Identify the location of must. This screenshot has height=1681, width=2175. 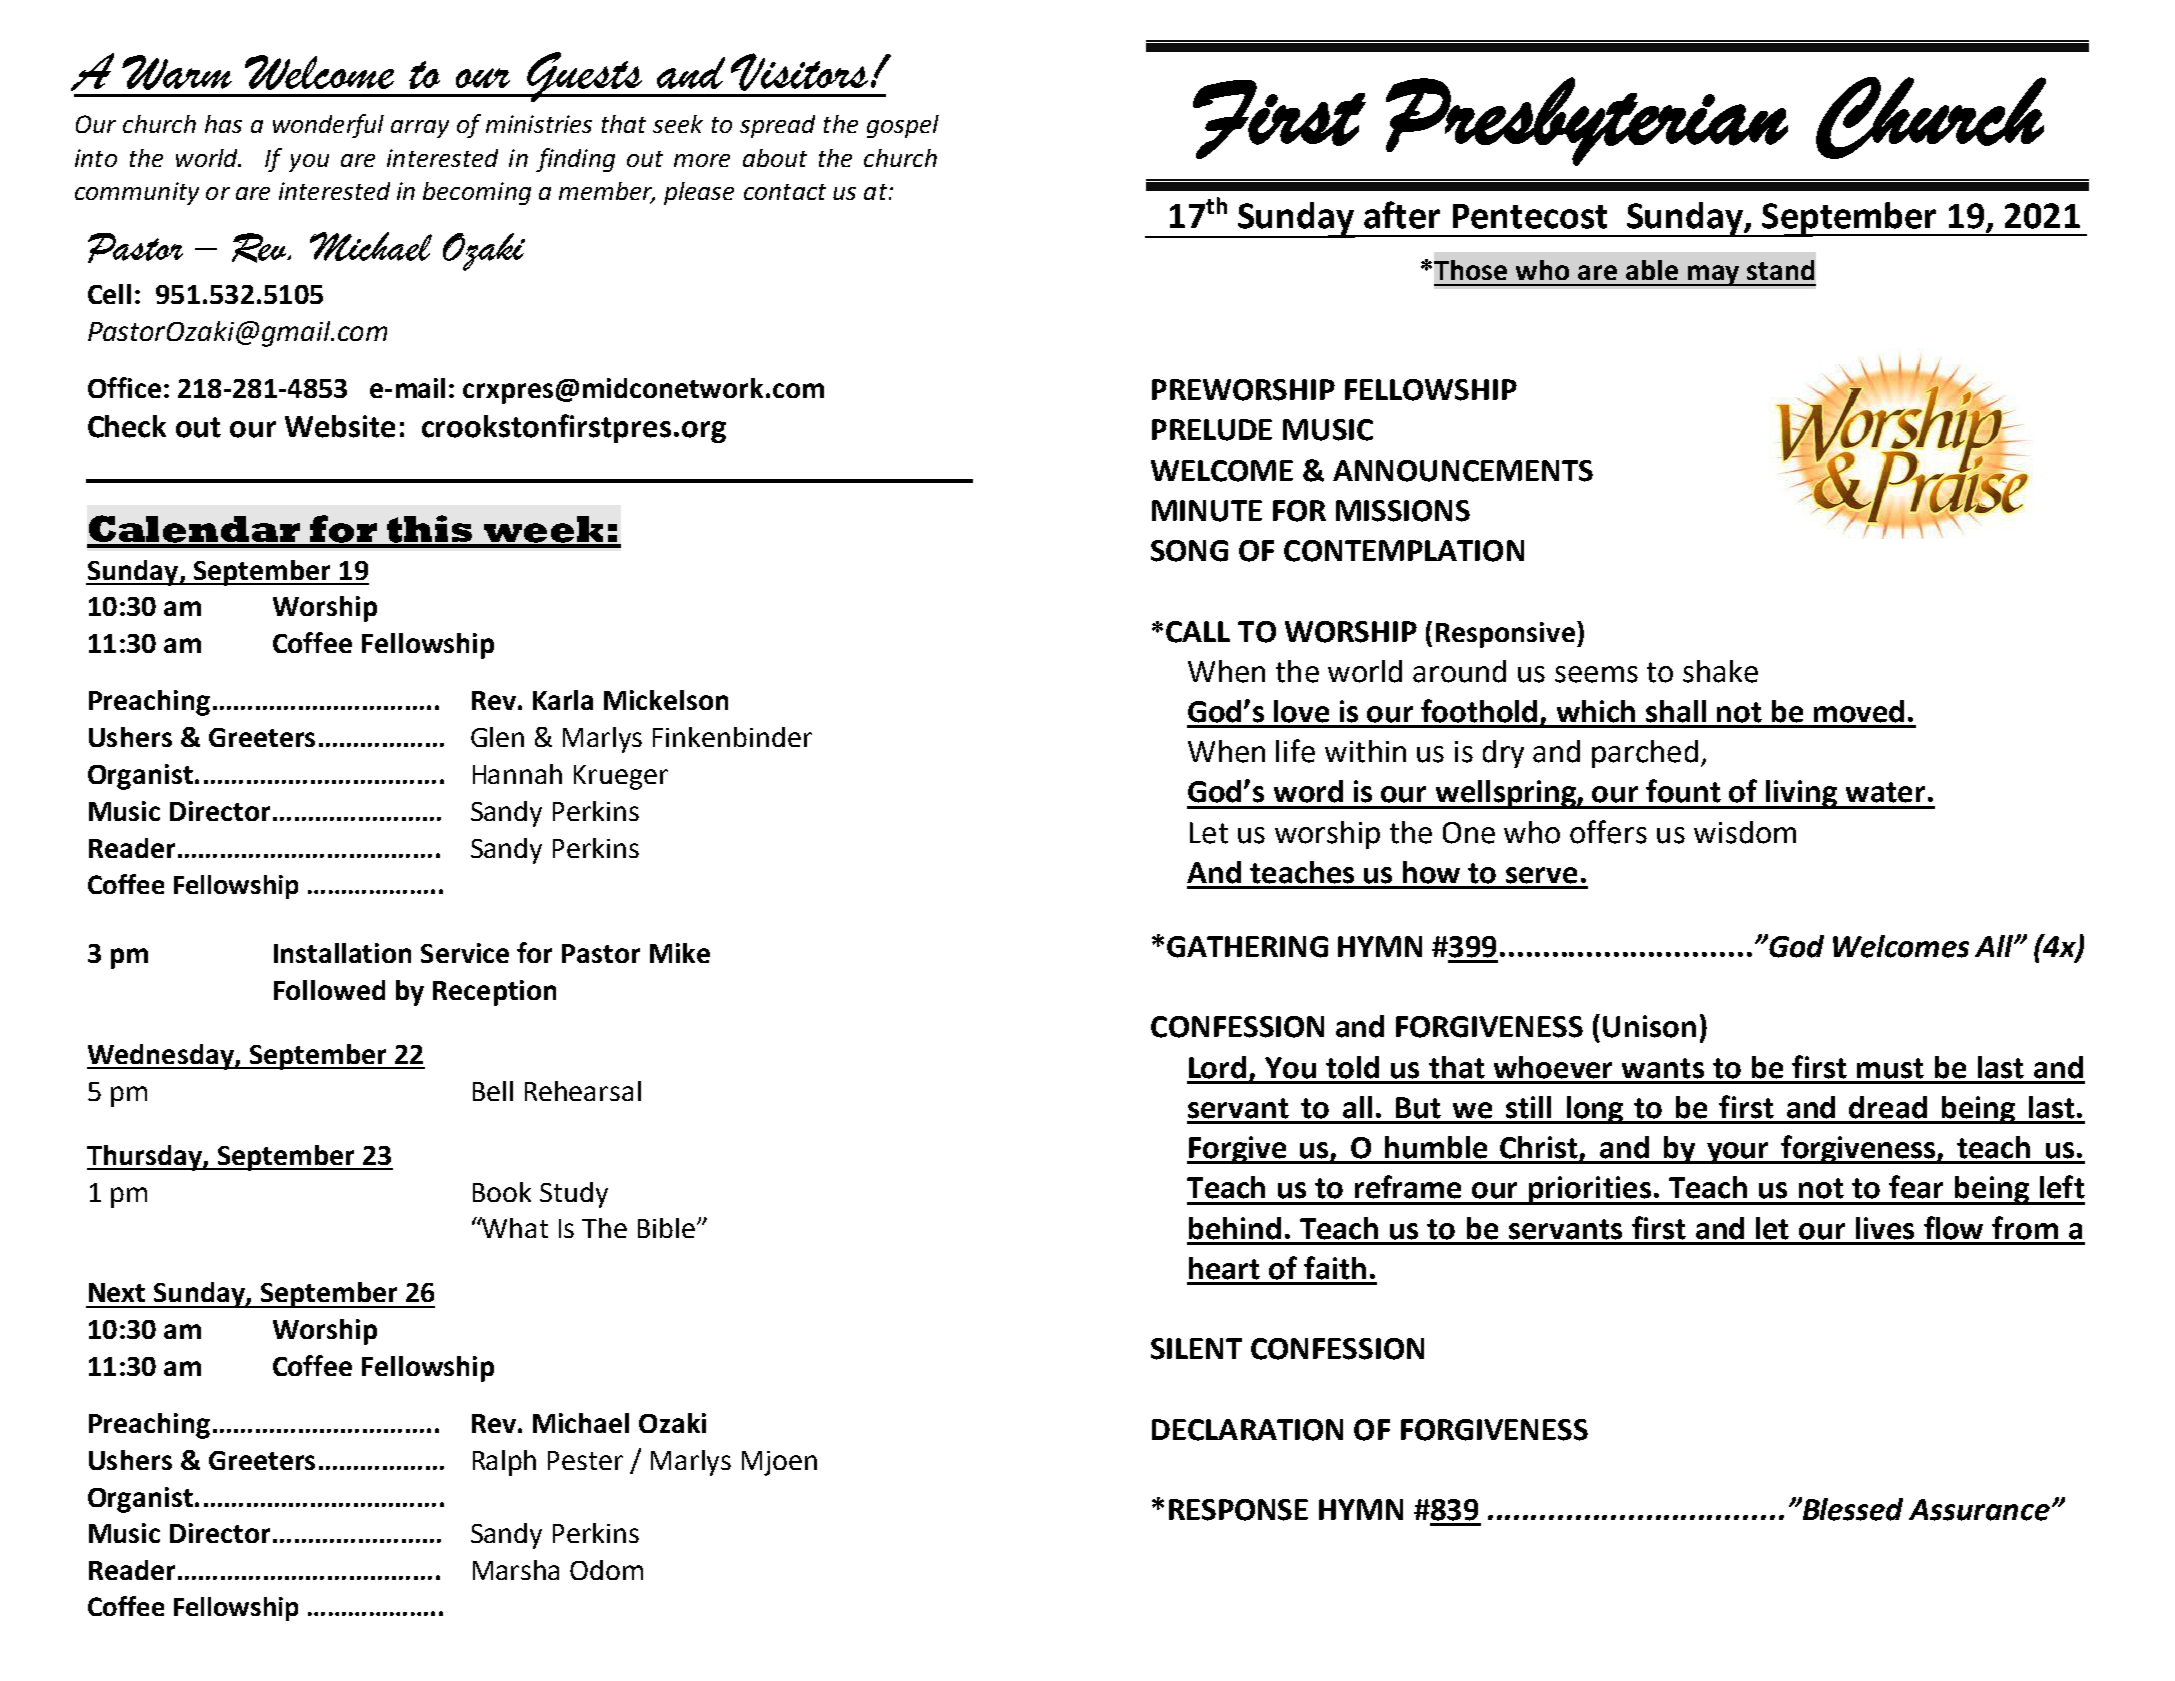
(1890, 1068).
